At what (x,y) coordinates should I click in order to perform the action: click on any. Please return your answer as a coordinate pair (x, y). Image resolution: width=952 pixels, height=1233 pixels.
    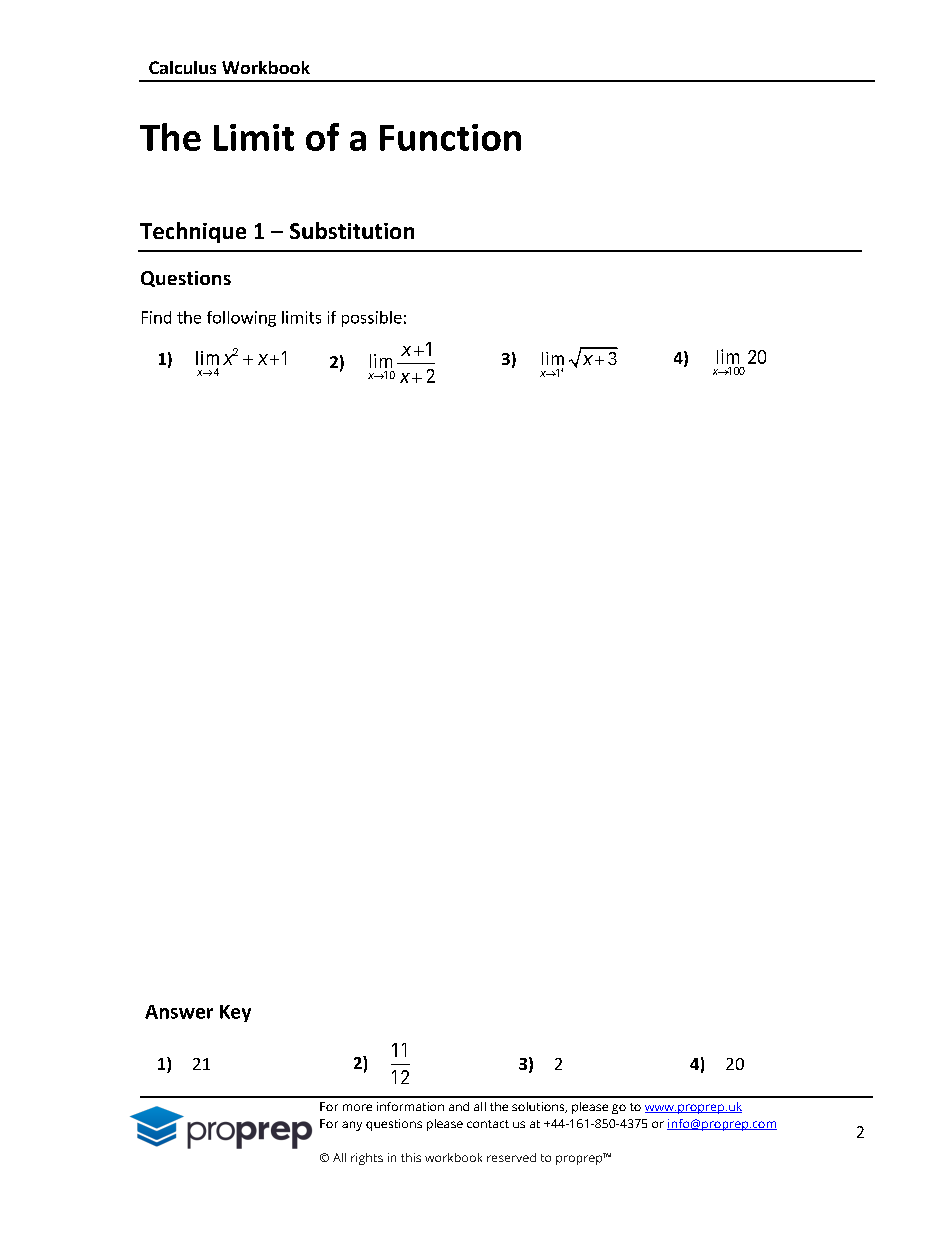
    Looking at the image, I should click on (352, 1126).
